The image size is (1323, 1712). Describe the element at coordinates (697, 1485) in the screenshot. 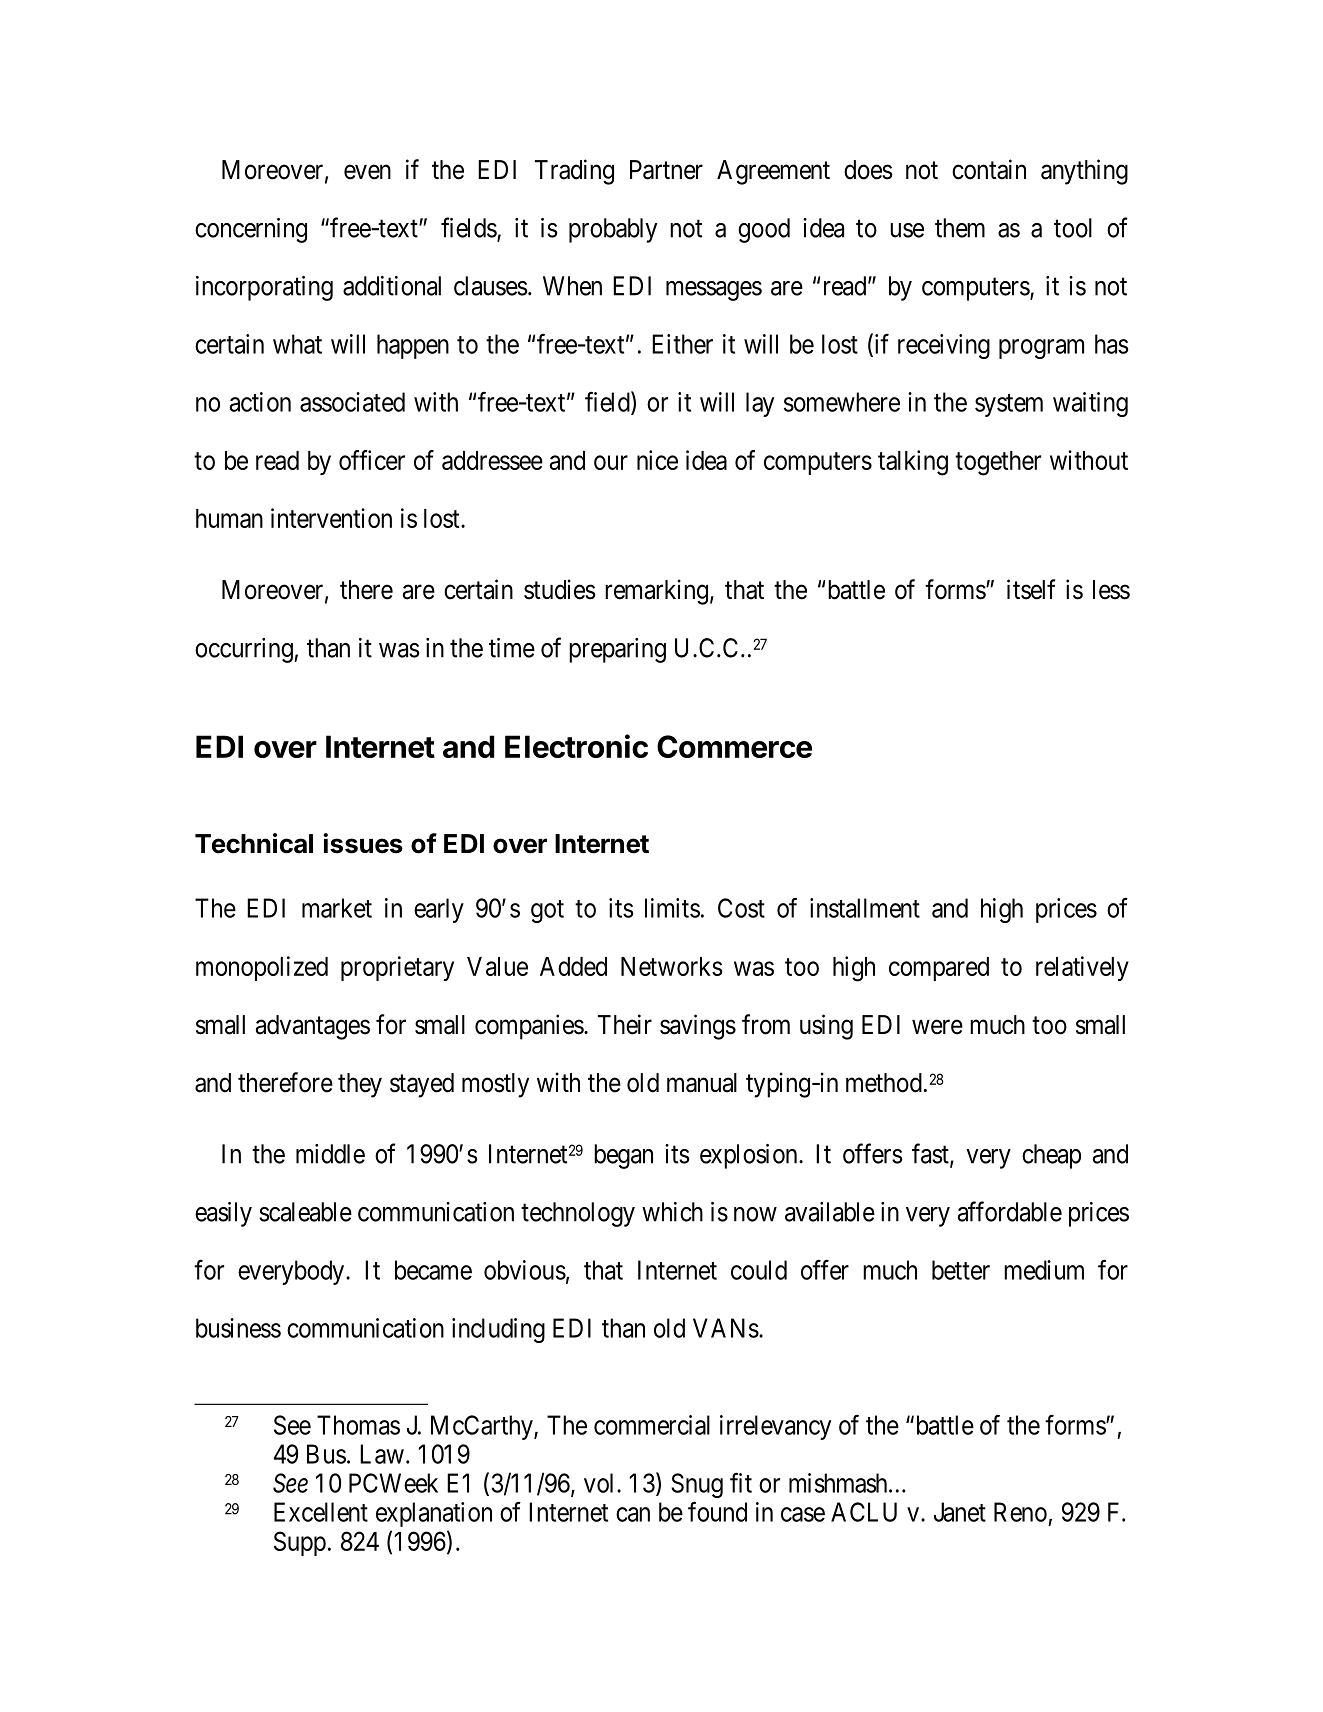

I see `Snug` at that location.
